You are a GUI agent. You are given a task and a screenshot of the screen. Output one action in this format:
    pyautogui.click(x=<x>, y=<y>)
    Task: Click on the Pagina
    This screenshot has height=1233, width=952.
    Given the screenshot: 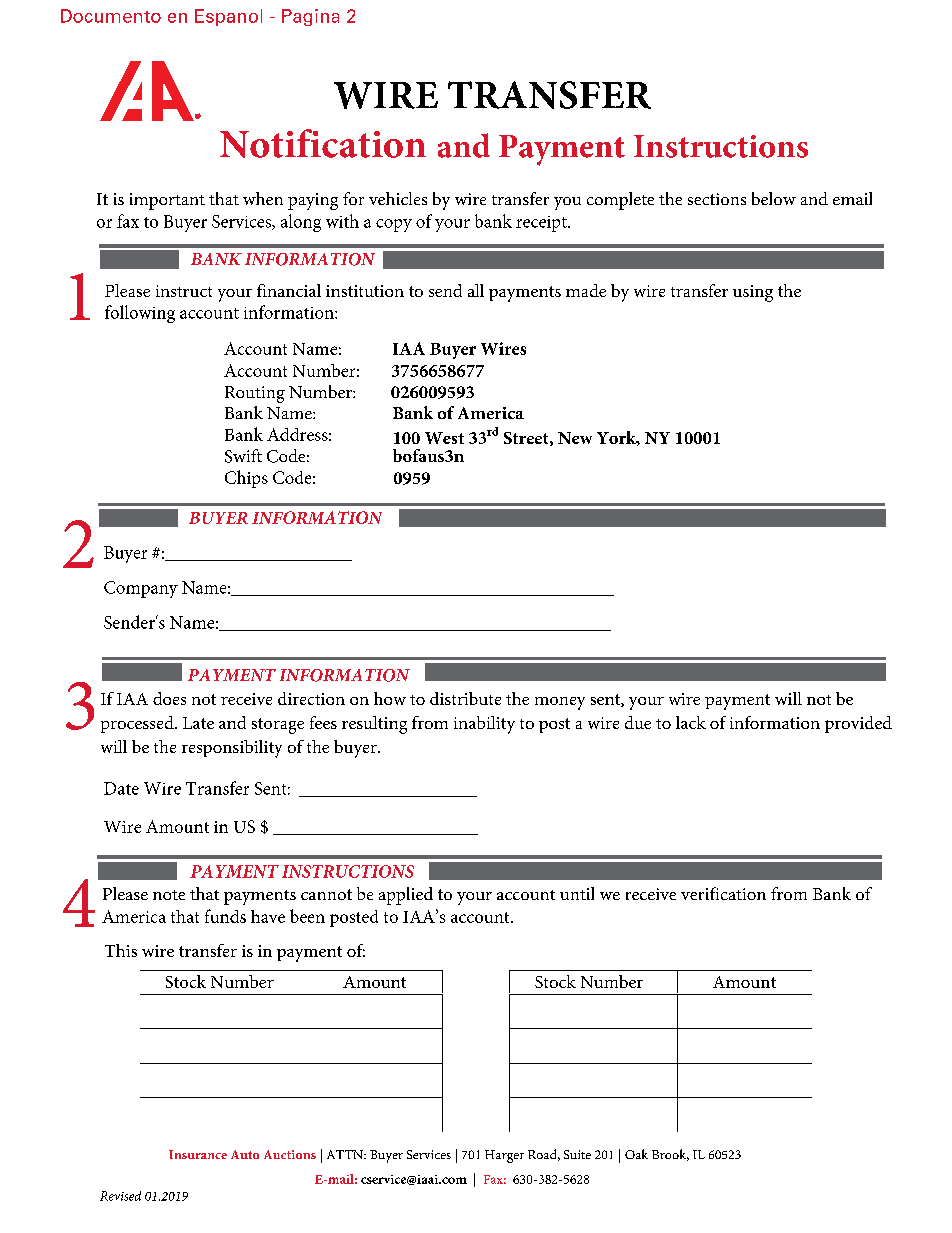 What is the action you would take?
    pyautogui.click(x=310, y=17)
